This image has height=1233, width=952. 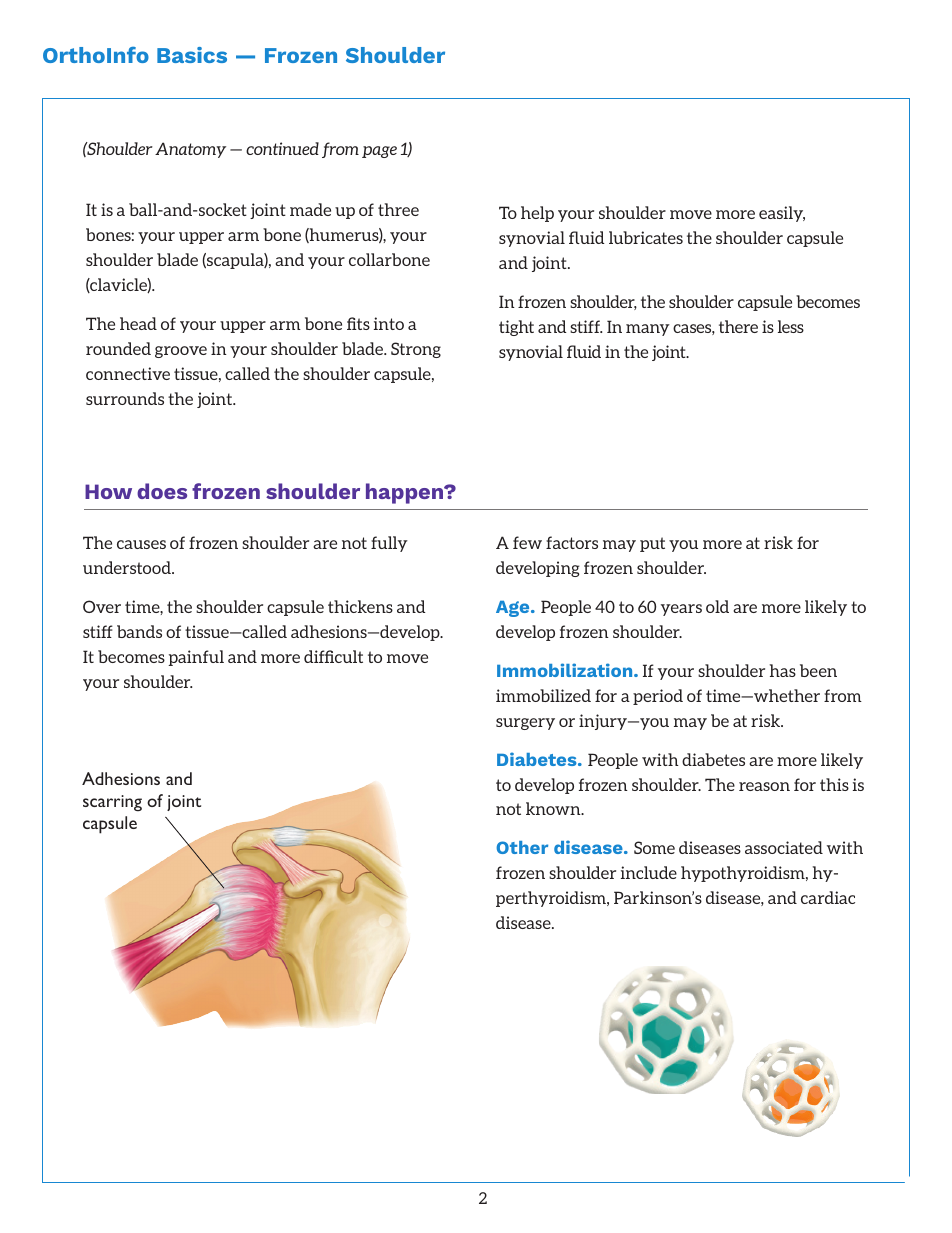 I want to click on does, so click(x=162, y=491).
